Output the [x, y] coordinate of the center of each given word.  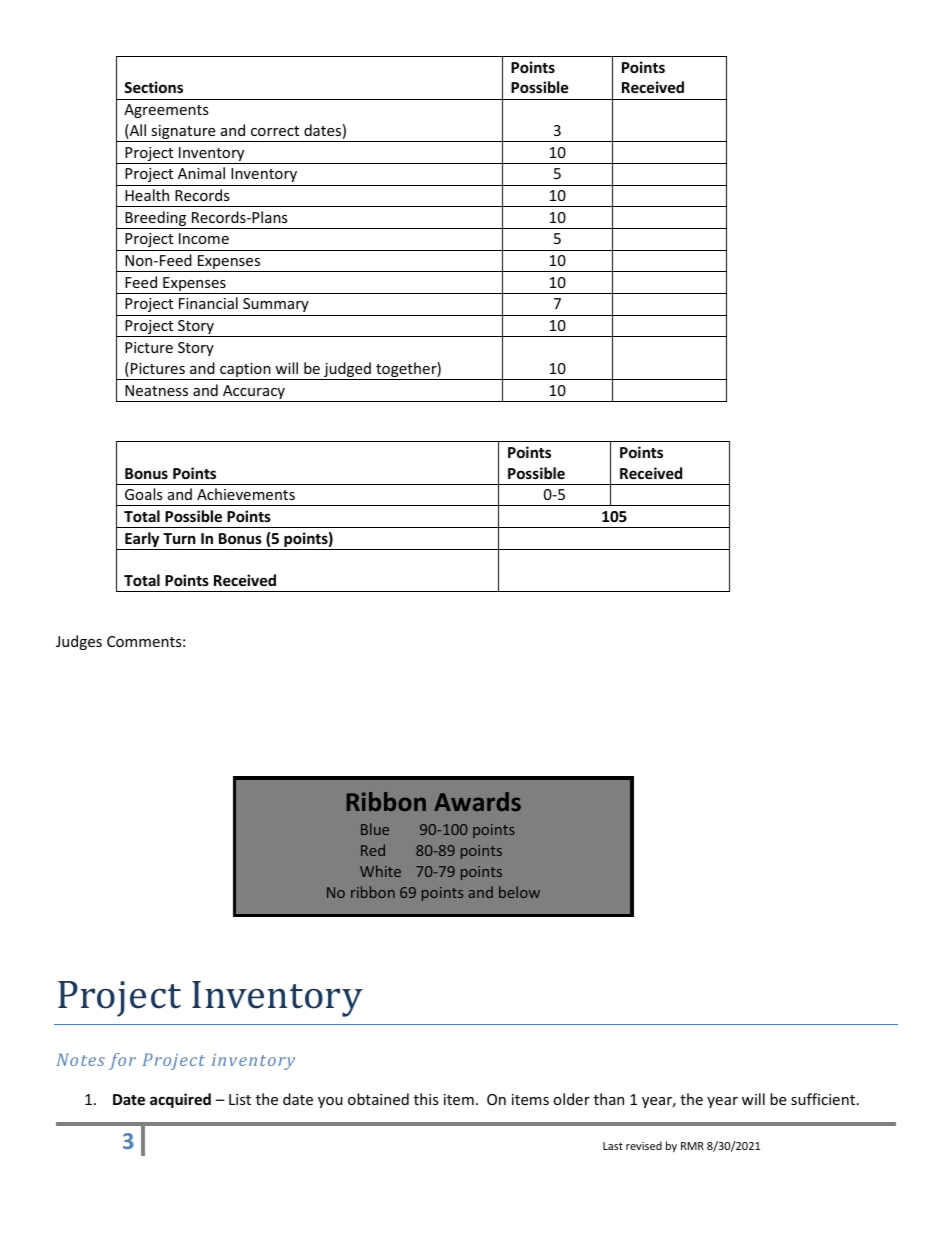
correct [275, 131]
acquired [180, 1100]
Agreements [166, 111]
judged [347, 371]
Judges [79, 642]
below [519, 892]
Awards [477, 801]
